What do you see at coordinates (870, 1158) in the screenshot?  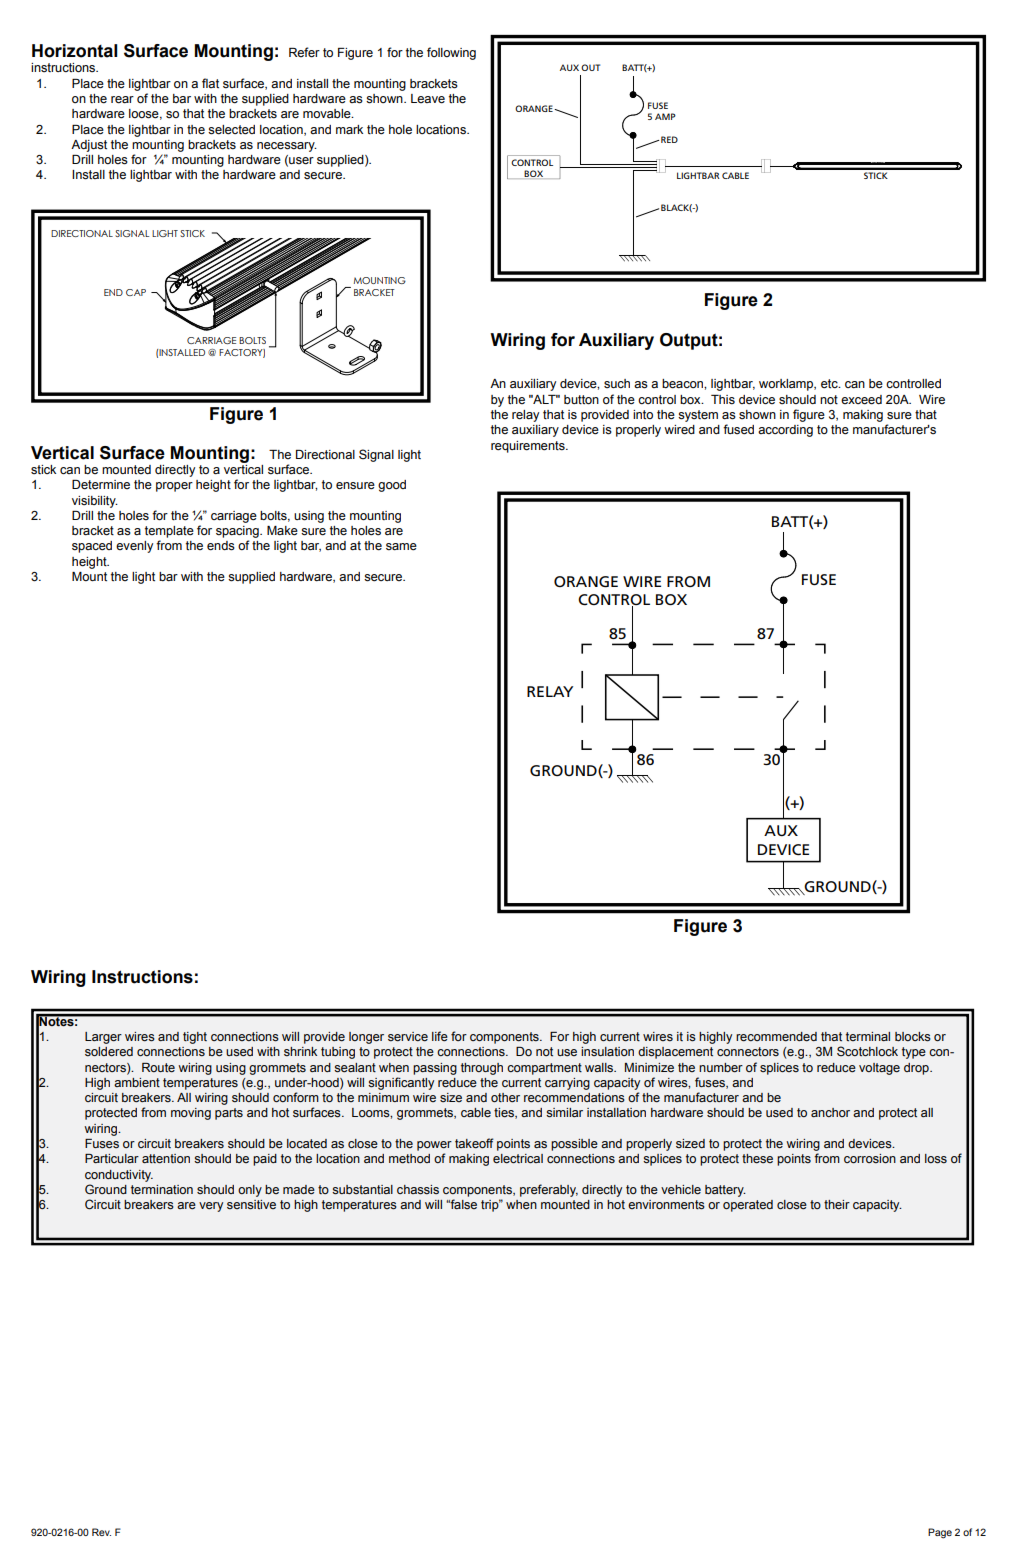 I see `corrosion` at bounding box center [870, 1158].
